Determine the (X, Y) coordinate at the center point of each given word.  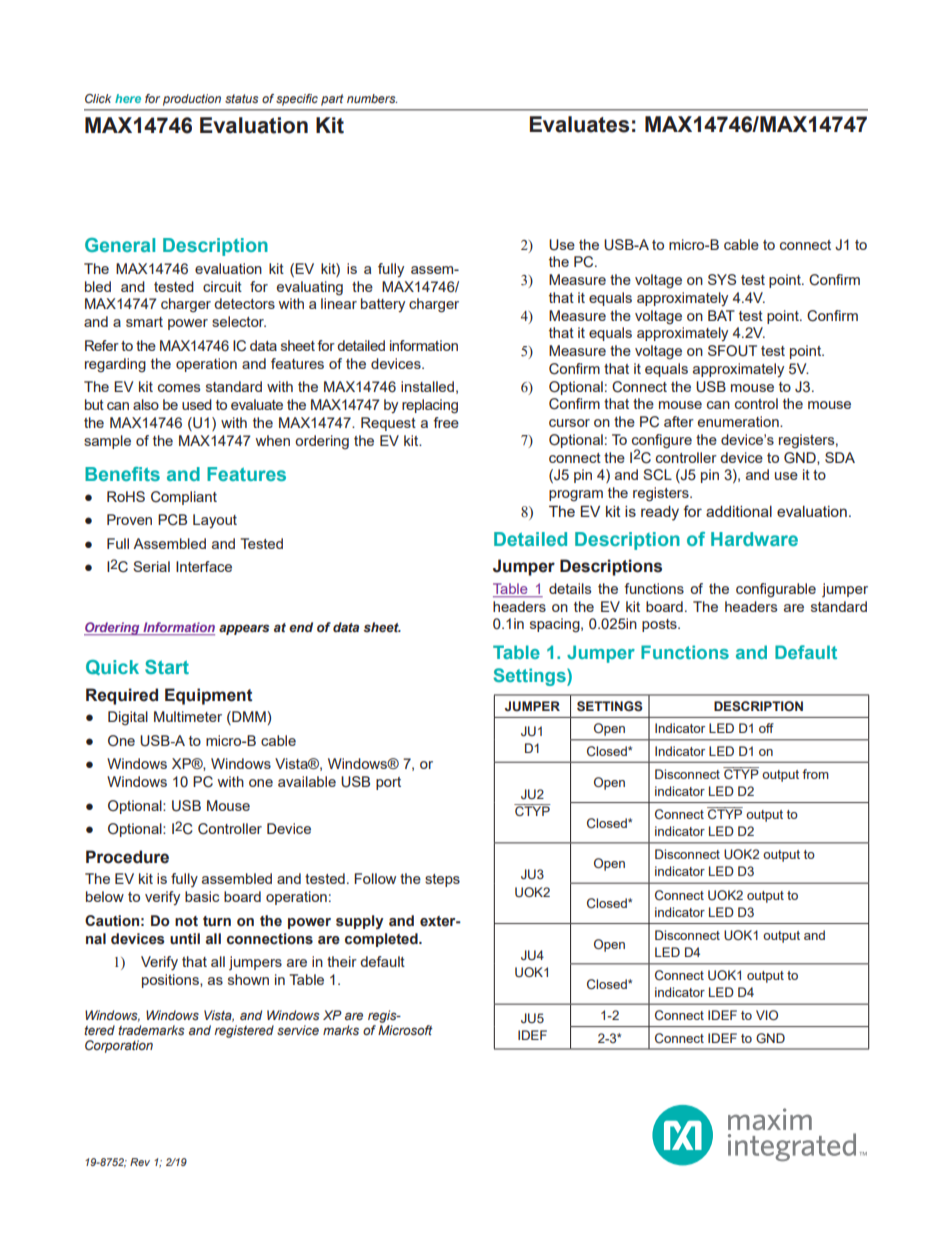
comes (179, 388)
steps (442, 880)
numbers (372, 98)
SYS (722, 279)
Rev (140, 1162)
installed (427, 386)
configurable (776, 590)
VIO (767, 1015)
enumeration (739, 421)
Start (167, 667)
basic (202, 896)
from (815, 774)
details (570, 588)
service (298, 1030)
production (192, 100)
